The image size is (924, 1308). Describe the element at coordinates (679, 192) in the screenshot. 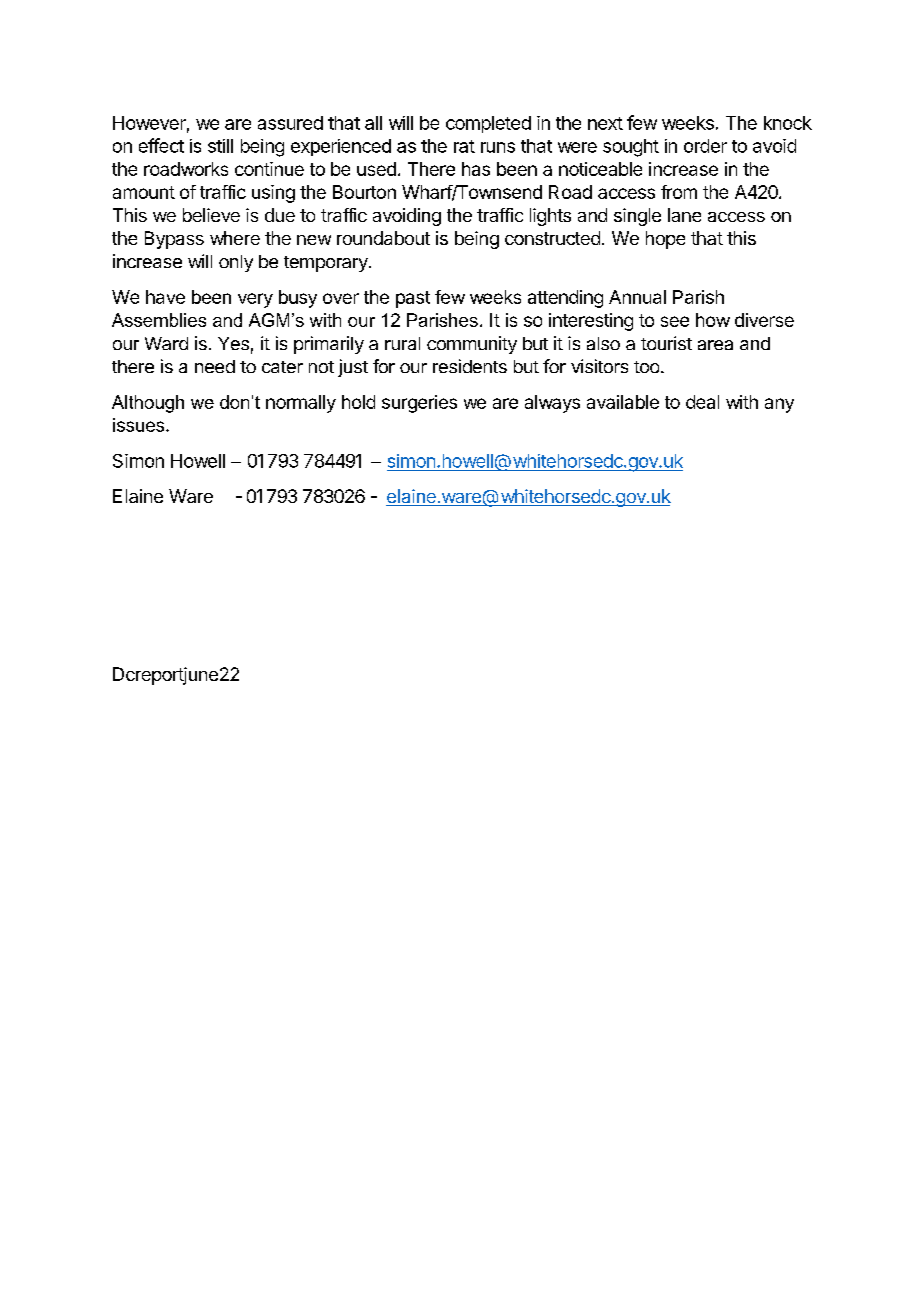

I see `from` at that location.
